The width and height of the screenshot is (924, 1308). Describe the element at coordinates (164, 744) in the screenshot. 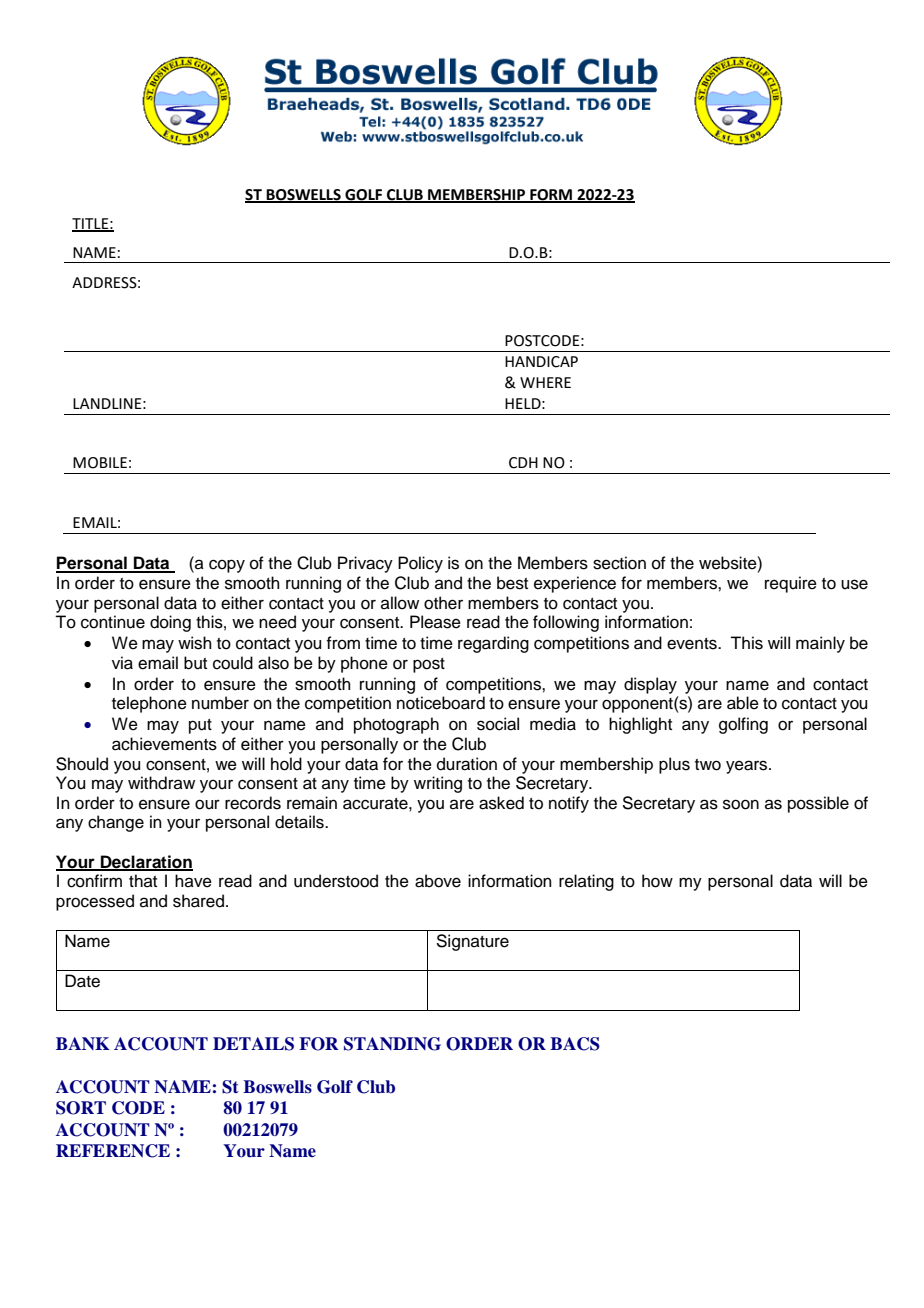

I see `achievements` at that location.
